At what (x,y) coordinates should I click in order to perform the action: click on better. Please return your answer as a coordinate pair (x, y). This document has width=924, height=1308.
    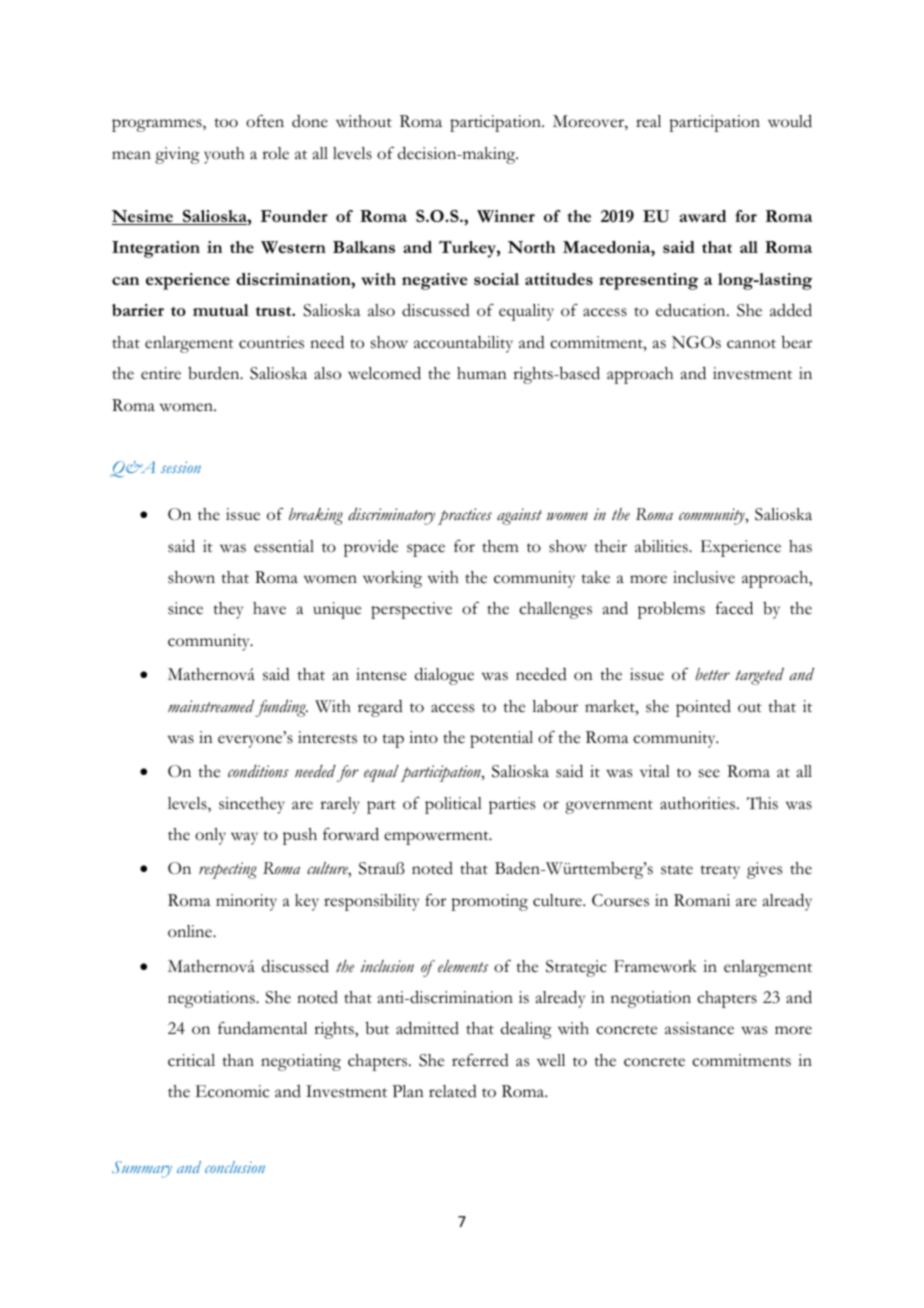
    Looking at the image, I should click on (713, 674).
